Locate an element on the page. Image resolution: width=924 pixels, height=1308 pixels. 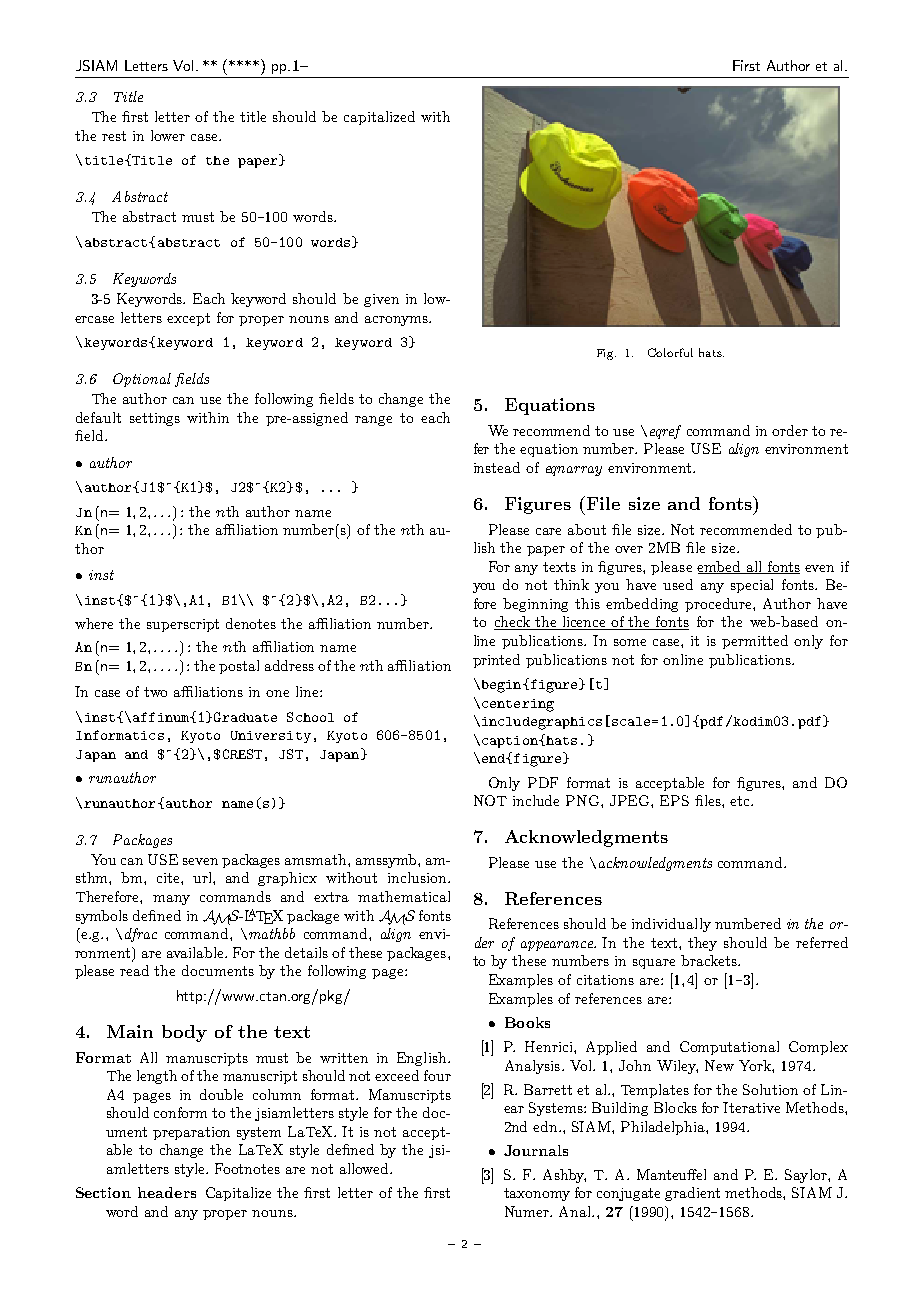
order is located at coordinates (790, 430).
